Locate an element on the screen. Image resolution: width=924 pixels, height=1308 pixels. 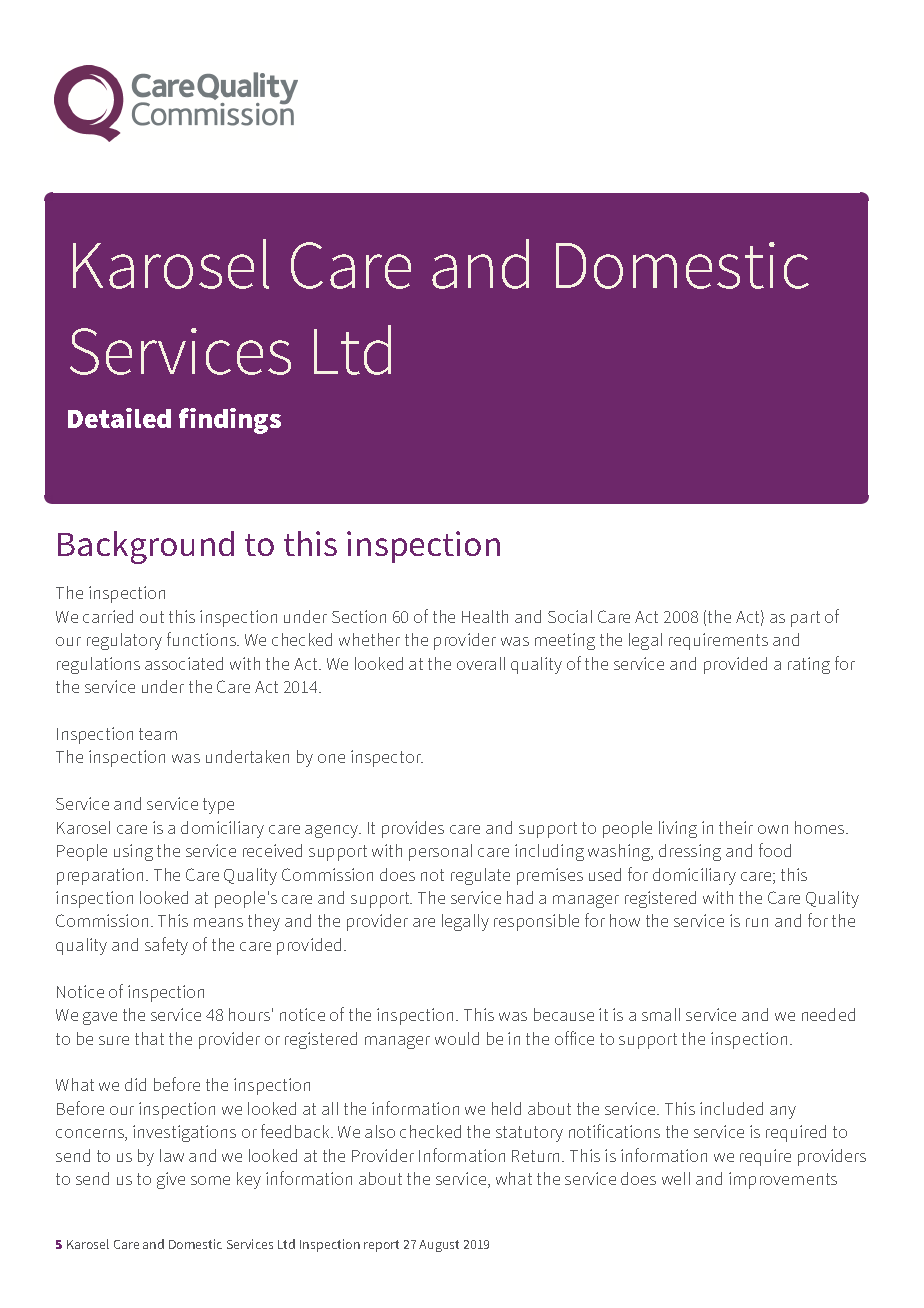
give is located at coordinates (171, 1180).
